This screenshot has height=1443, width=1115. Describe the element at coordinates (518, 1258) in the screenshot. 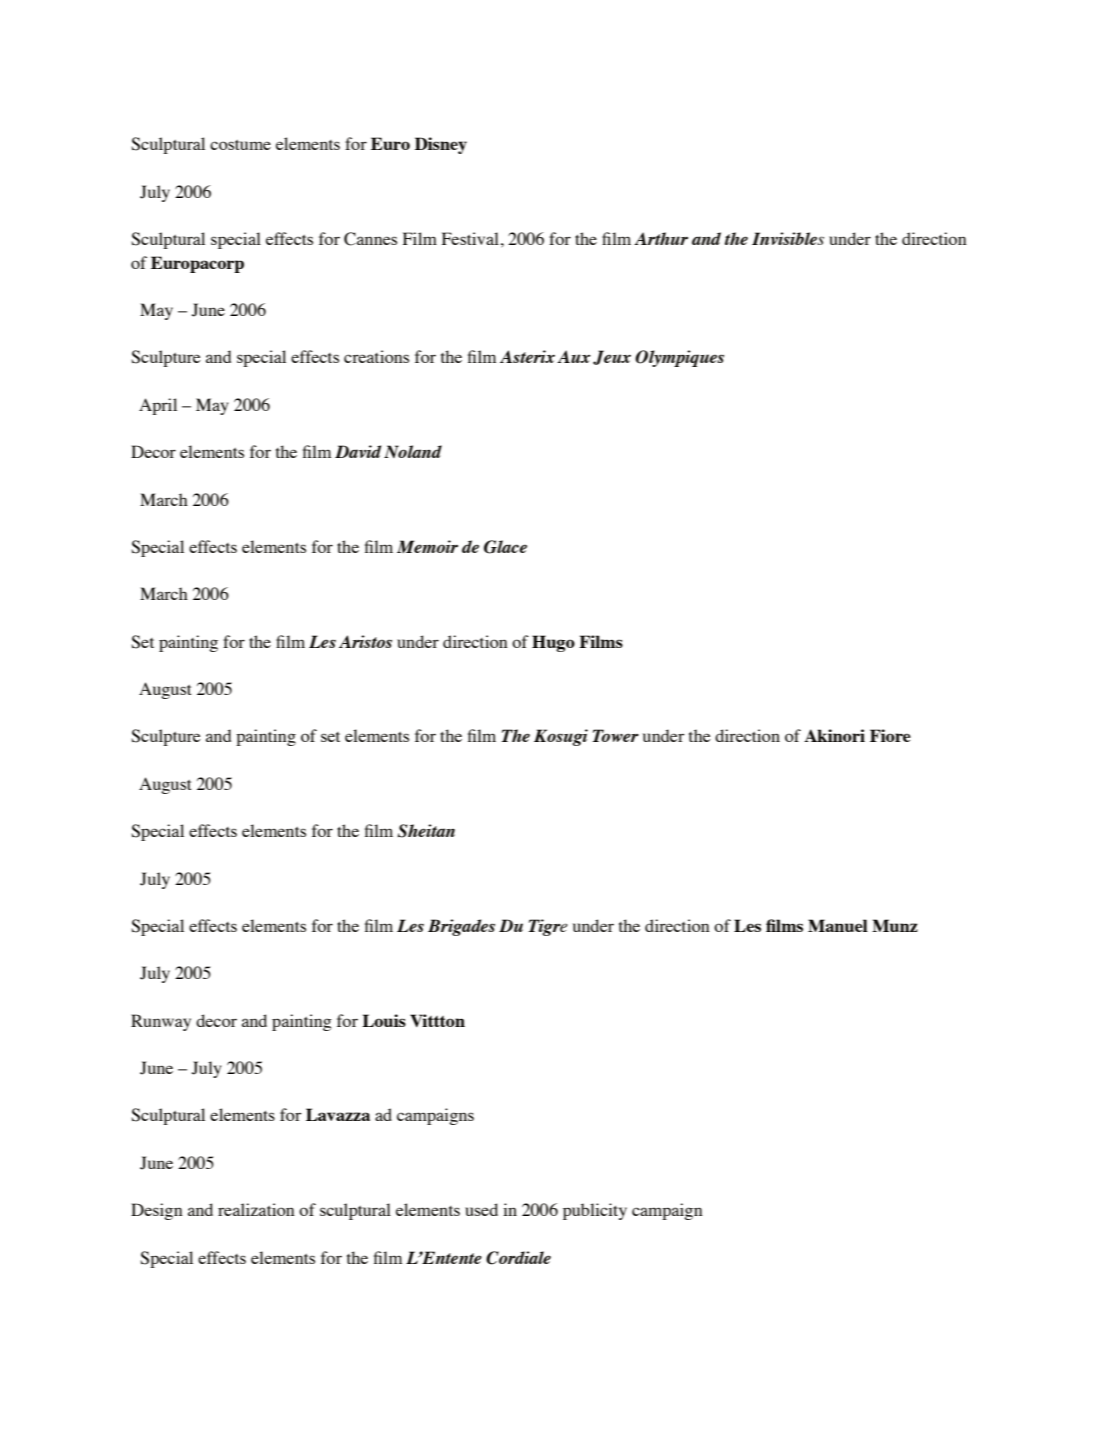

I see `Cordiale` at that location.
